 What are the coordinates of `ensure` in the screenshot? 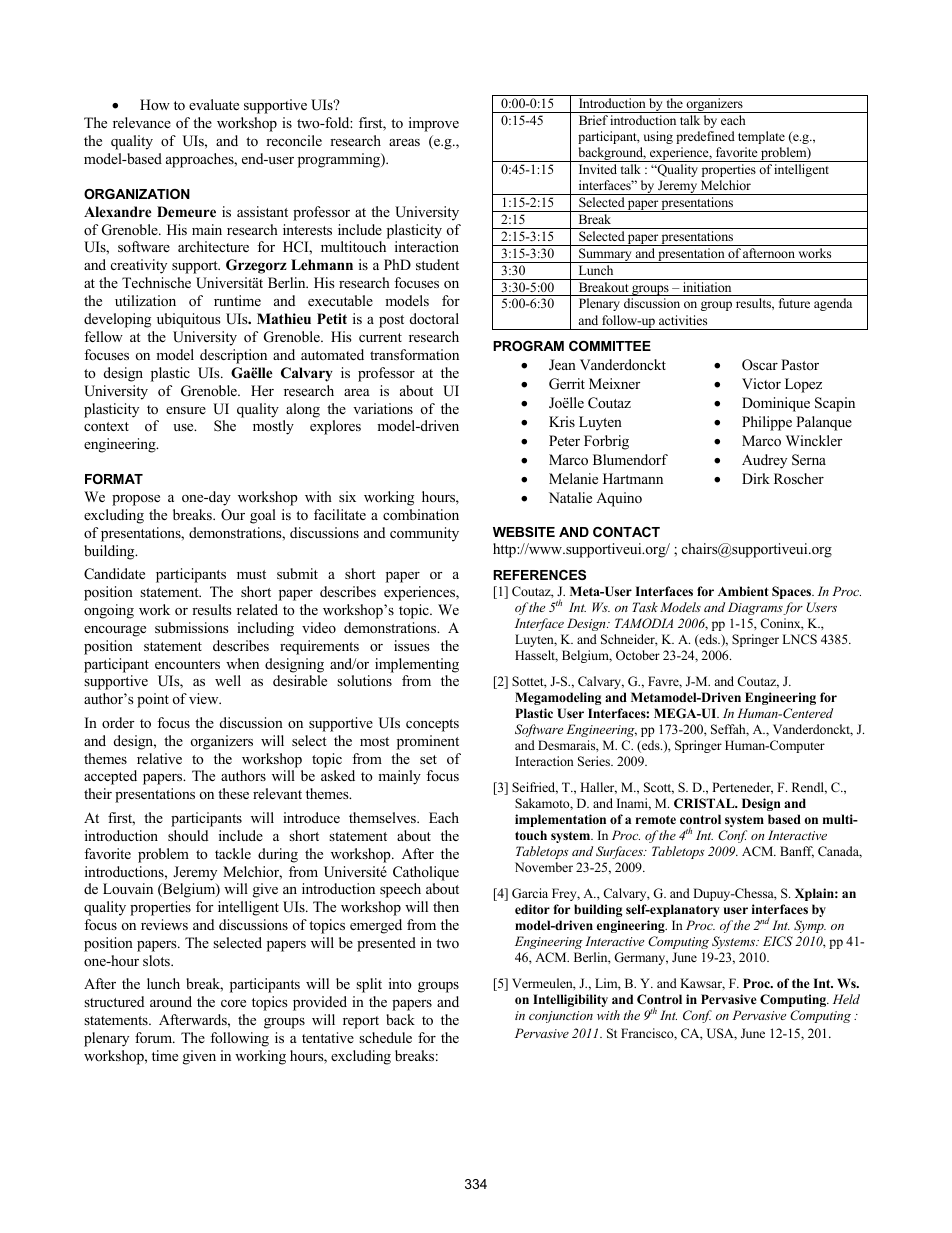 It's located at (186, 410).
